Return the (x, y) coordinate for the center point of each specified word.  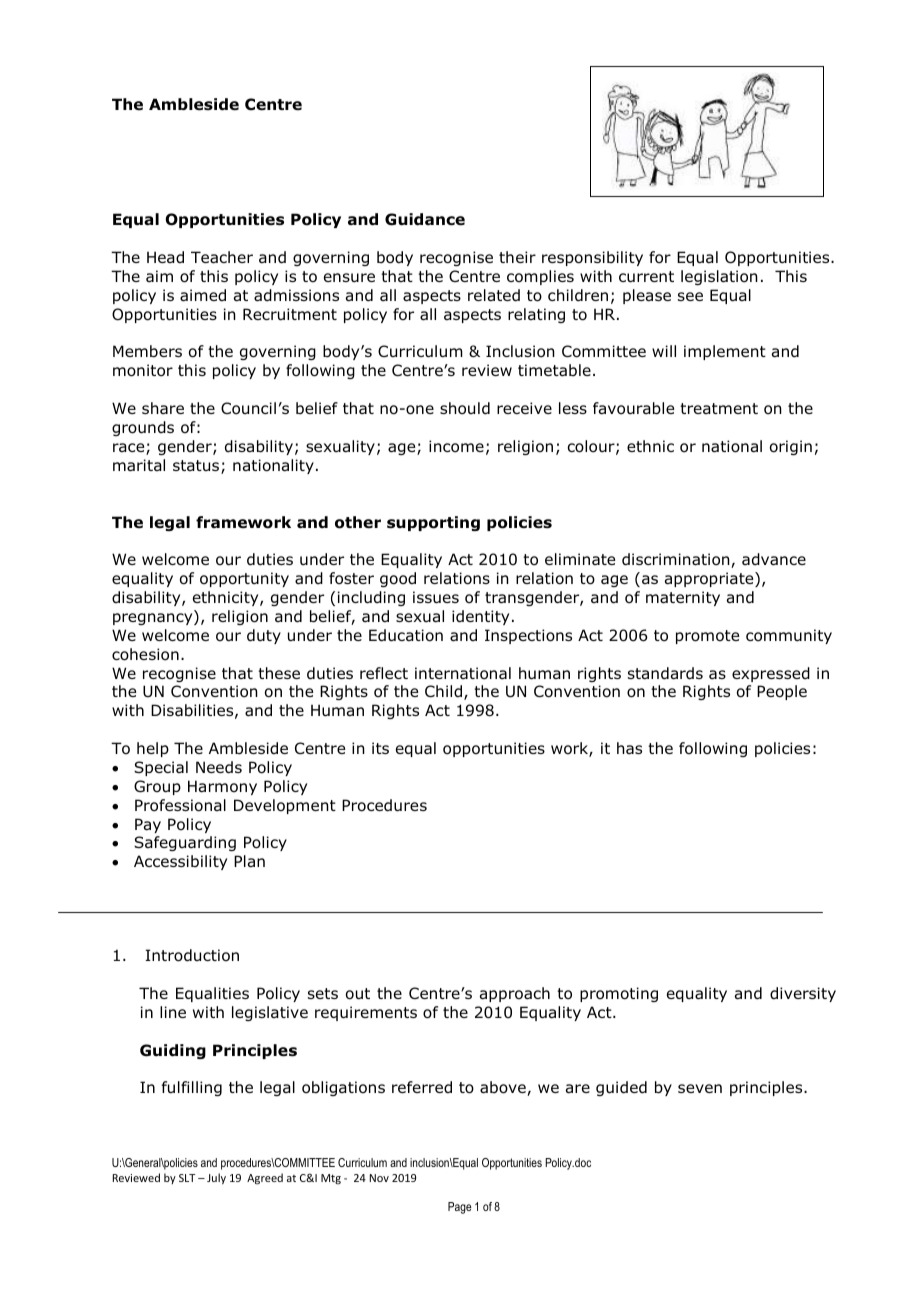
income (456, 446)
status (197, 467)
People (782, 692)
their (517, 257)
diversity (803, 994)
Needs (219, 767)
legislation (719, 277)
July (216, 1178)
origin (791, 447)
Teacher (222, 257)
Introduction (192, 955)
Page (460, 1208)
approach (515, 994)
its (380, 748)
